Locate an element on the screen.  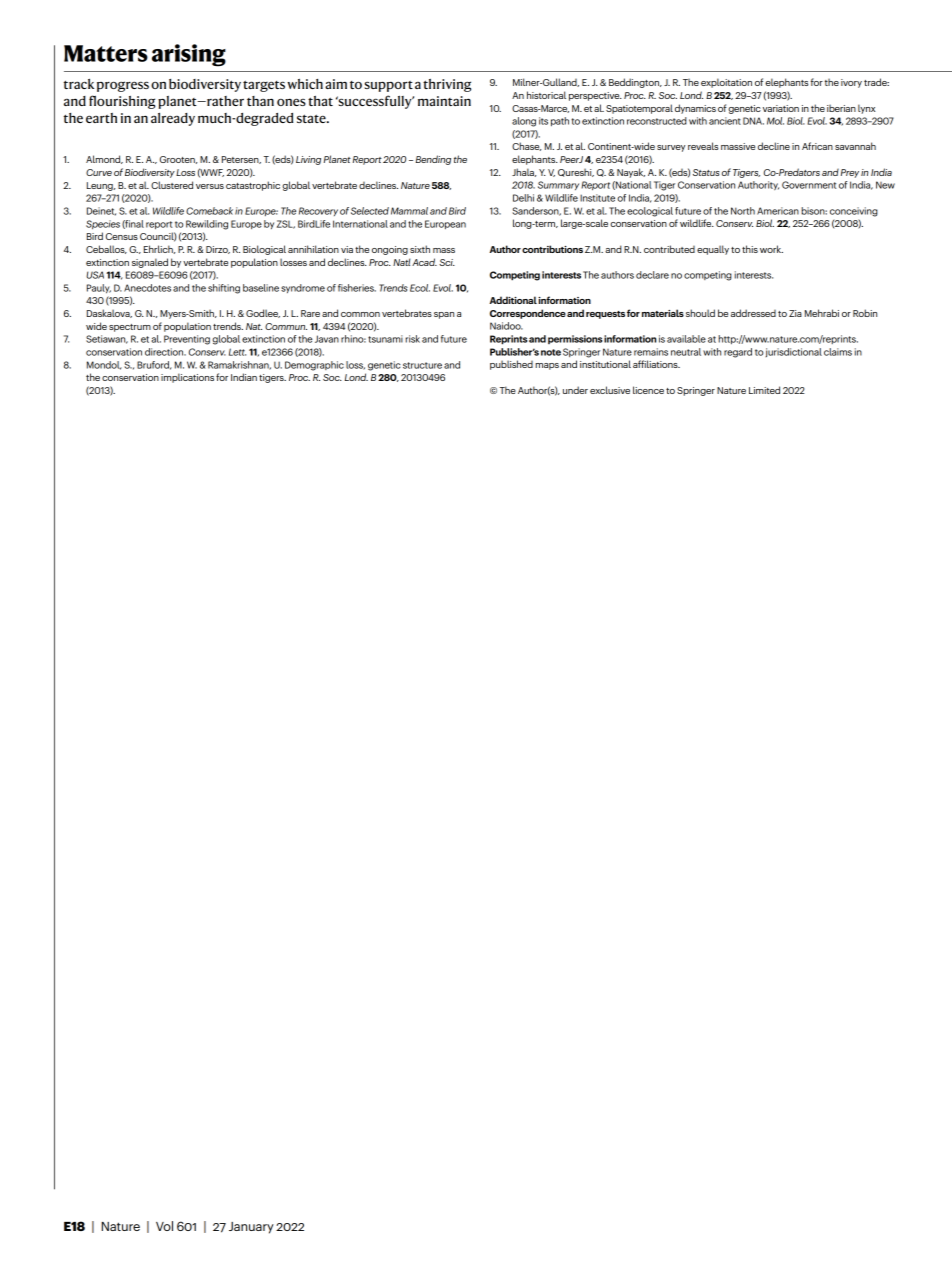
Demographic is located at coordinates (314, 366).
